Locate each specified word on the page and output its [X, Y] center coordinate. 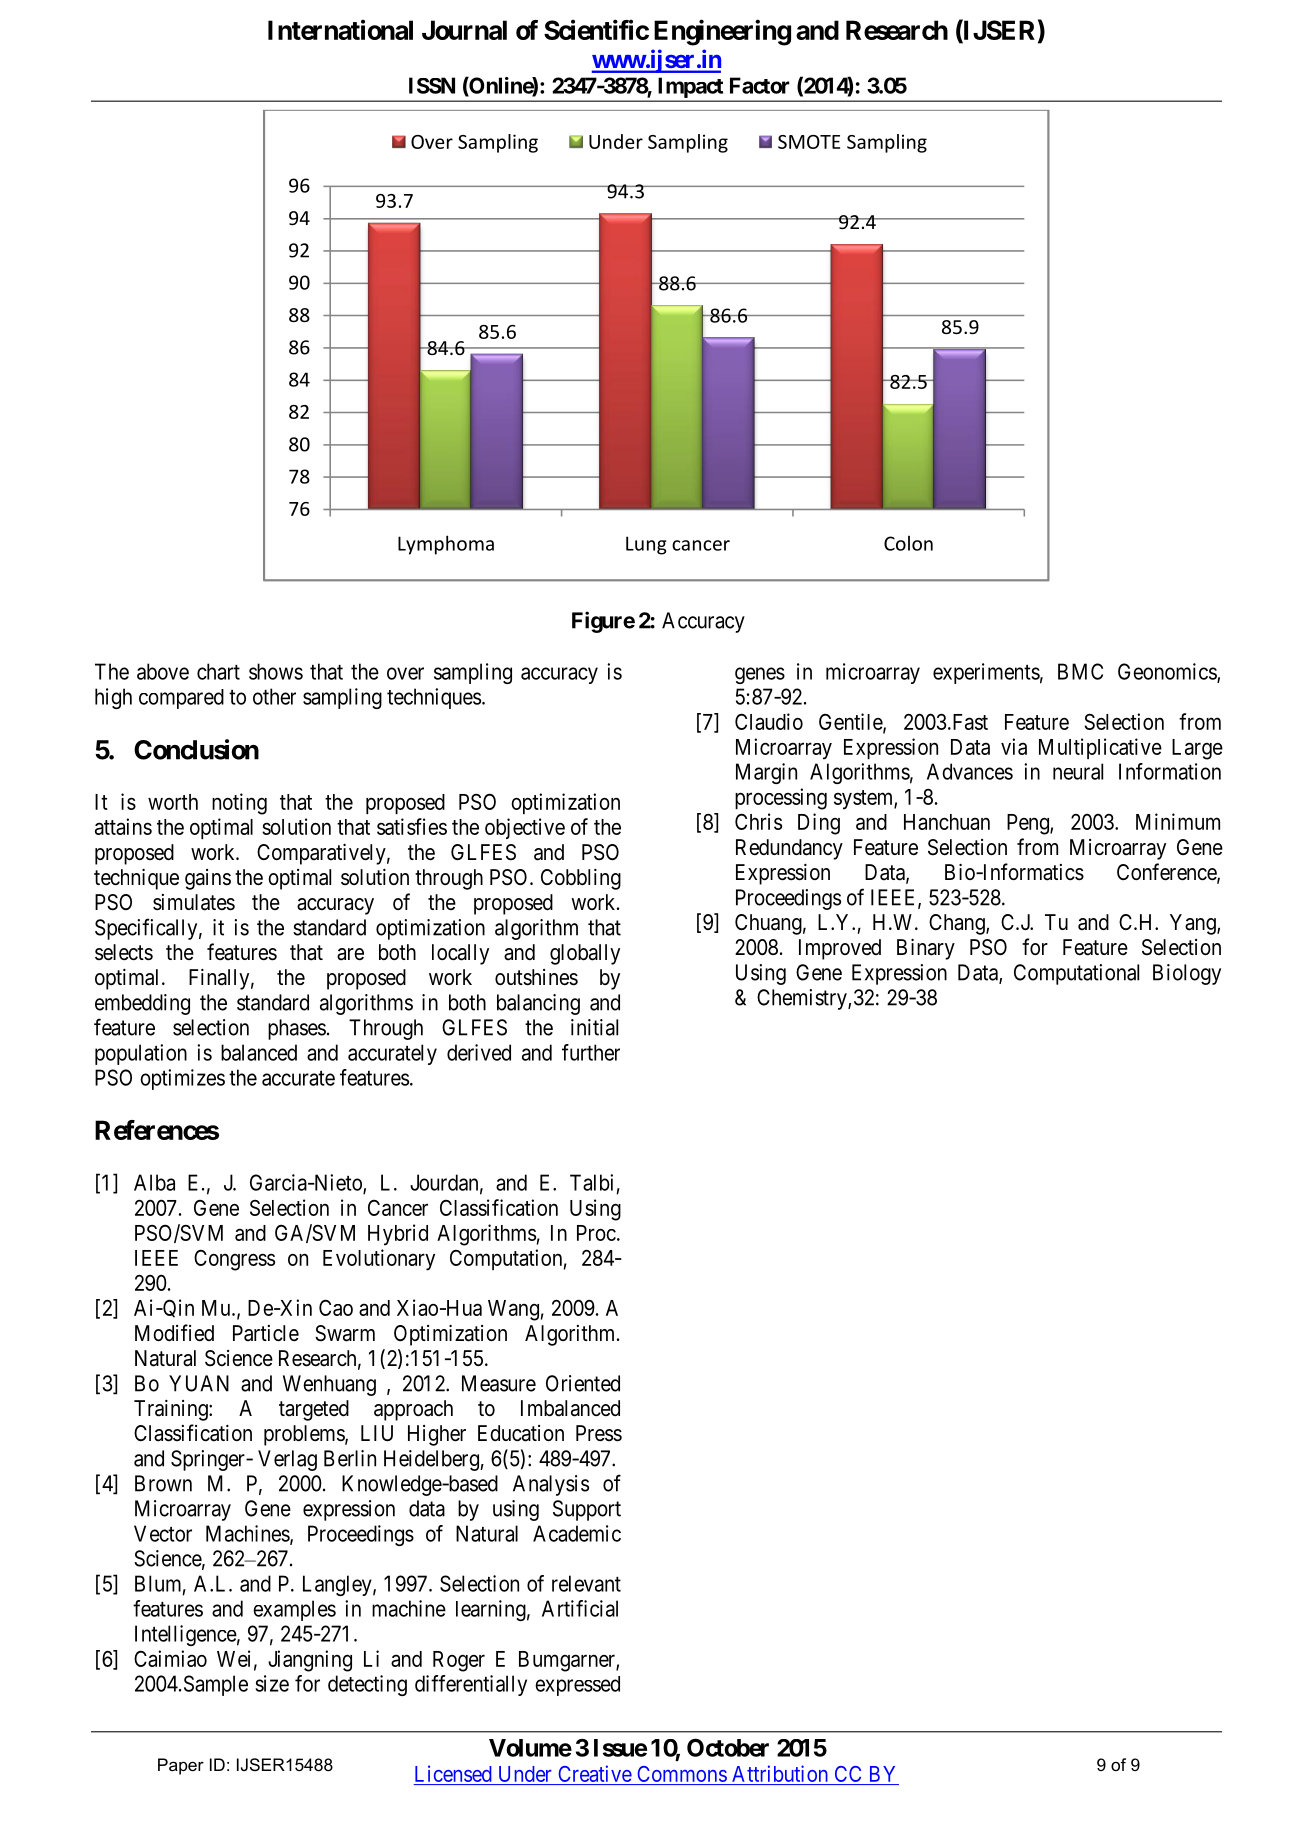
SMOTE [809, 142]
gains [208, 879]
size [272, 1683]
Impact [691, 88]
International [340, 29]
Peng [1029, 824]
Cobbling [581, 879]
